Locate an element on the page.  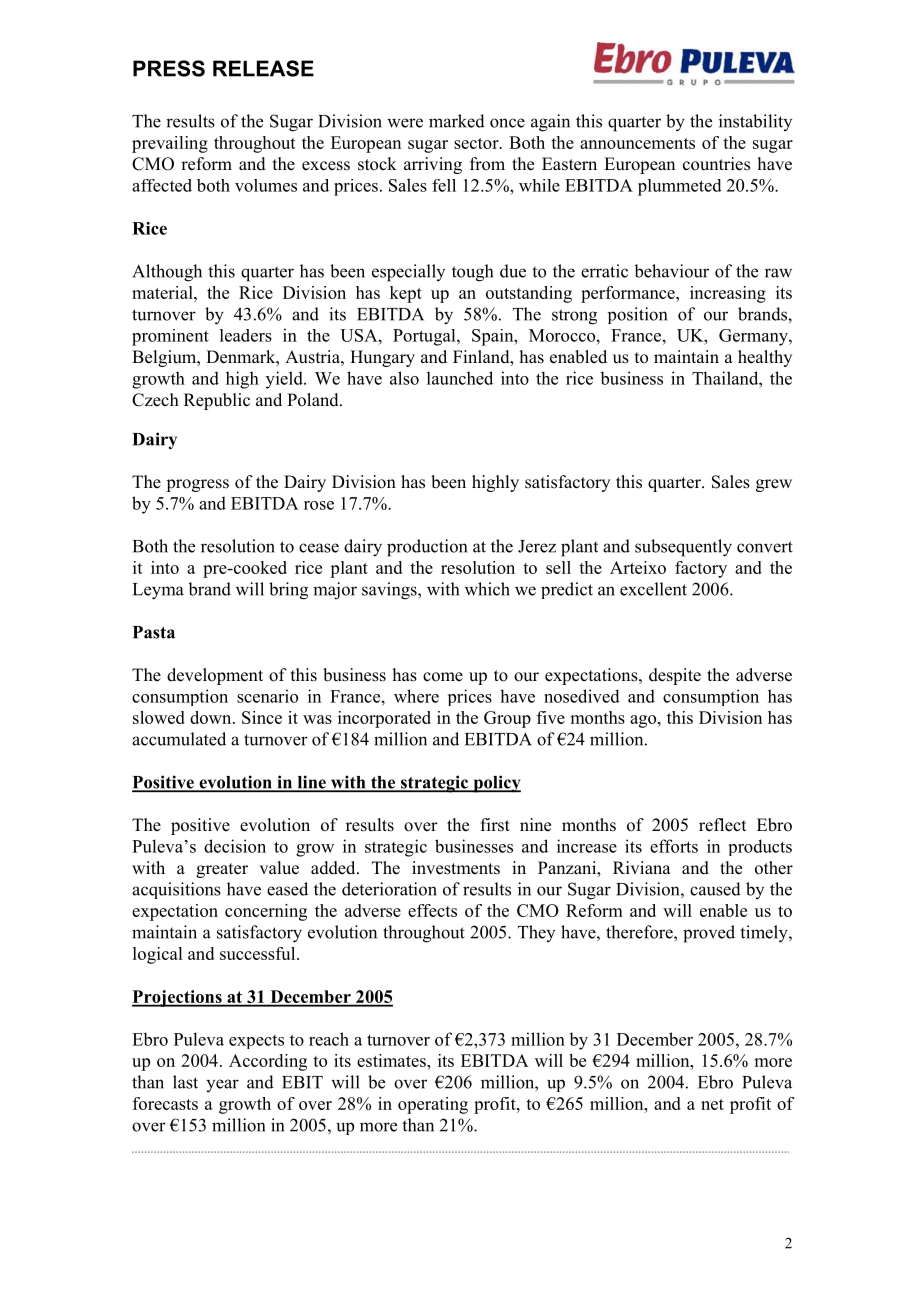
despite is located at coordinates (675, 676).
